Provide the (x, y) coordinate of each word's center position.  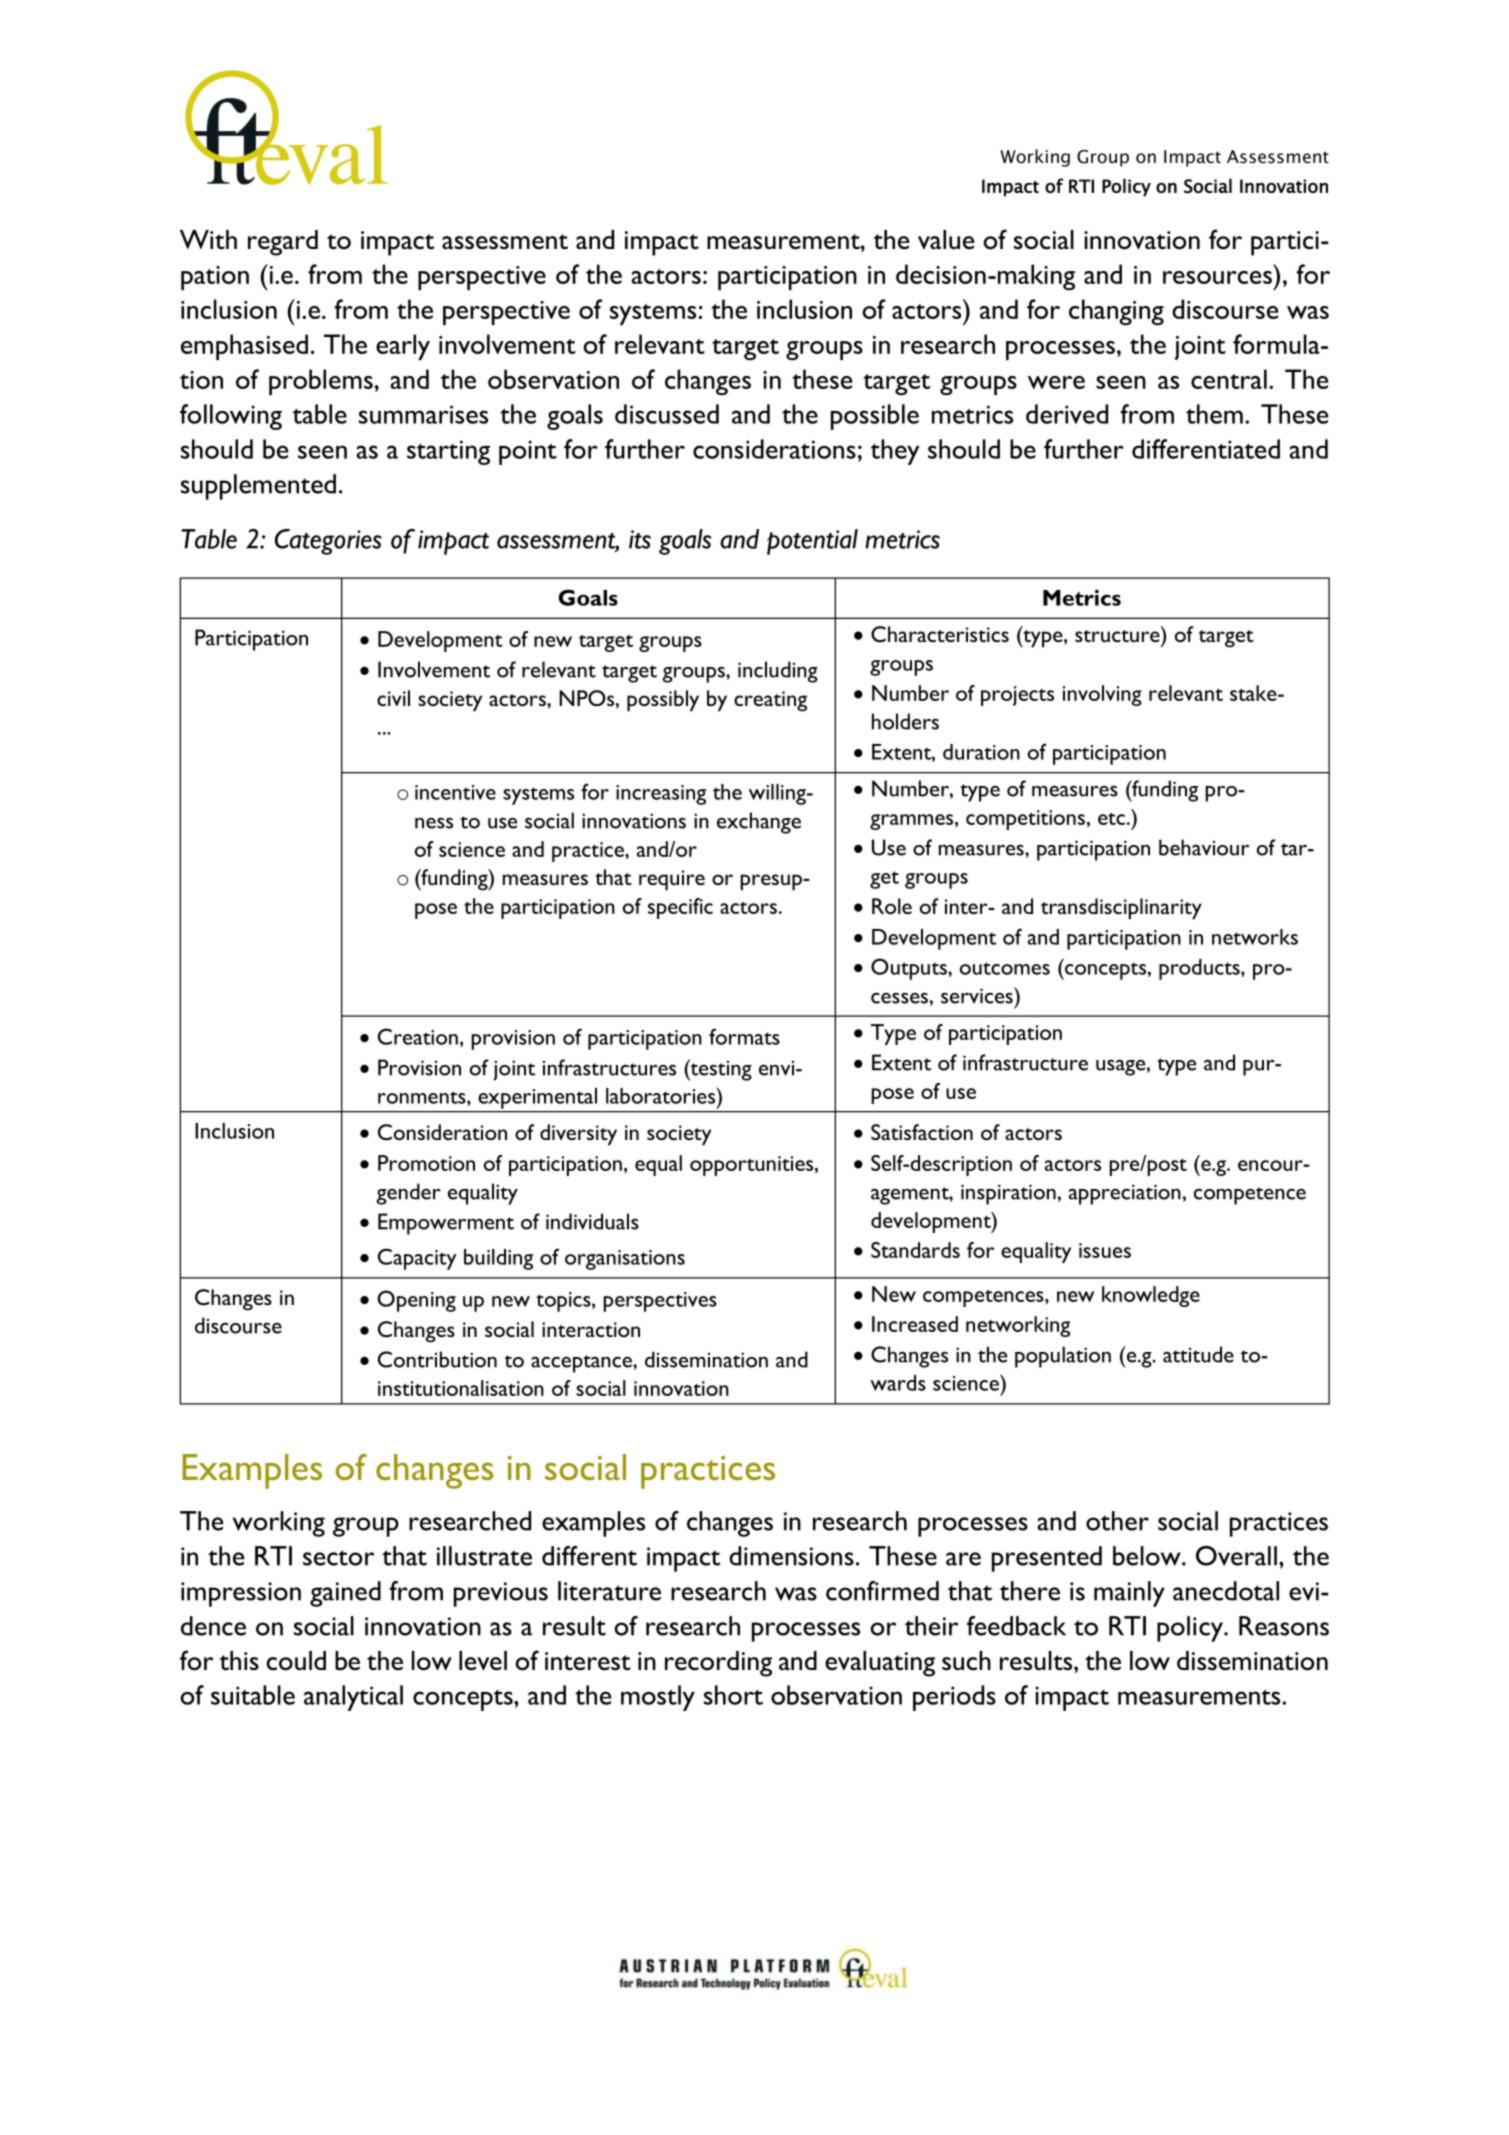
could (296, 1661)
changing (1116, 312)
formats (744, 1036)
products (1200, 969)
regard (283, 243)
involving (1102, 695)
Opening (416, 1301)
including (778, 672)
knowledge (1151, 1296)
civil (393, 698)
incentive (455, 792)
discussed (667, 414)
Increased (915, 1324)
